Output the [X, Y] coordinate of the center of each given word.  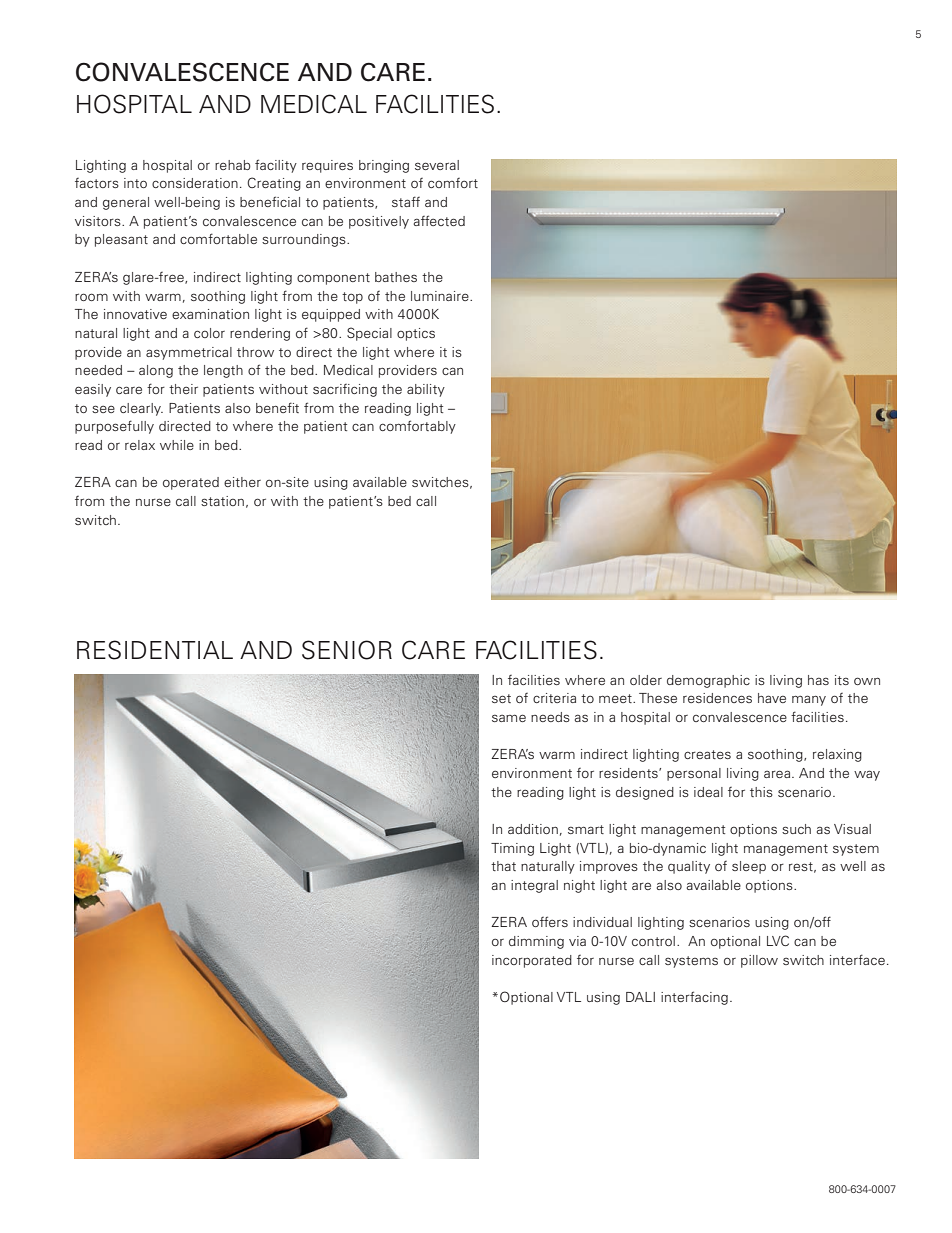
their [183, 389]
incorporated [532, 961]
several [437, 165]
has [818, 680]
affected [439, 220]
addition [533, 829]
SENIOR [347, 650]
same [509, 718]
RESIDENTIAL [155, 650]
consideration [195, 183]
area [778, 774]
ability [426, 390]
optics [416, 334]
